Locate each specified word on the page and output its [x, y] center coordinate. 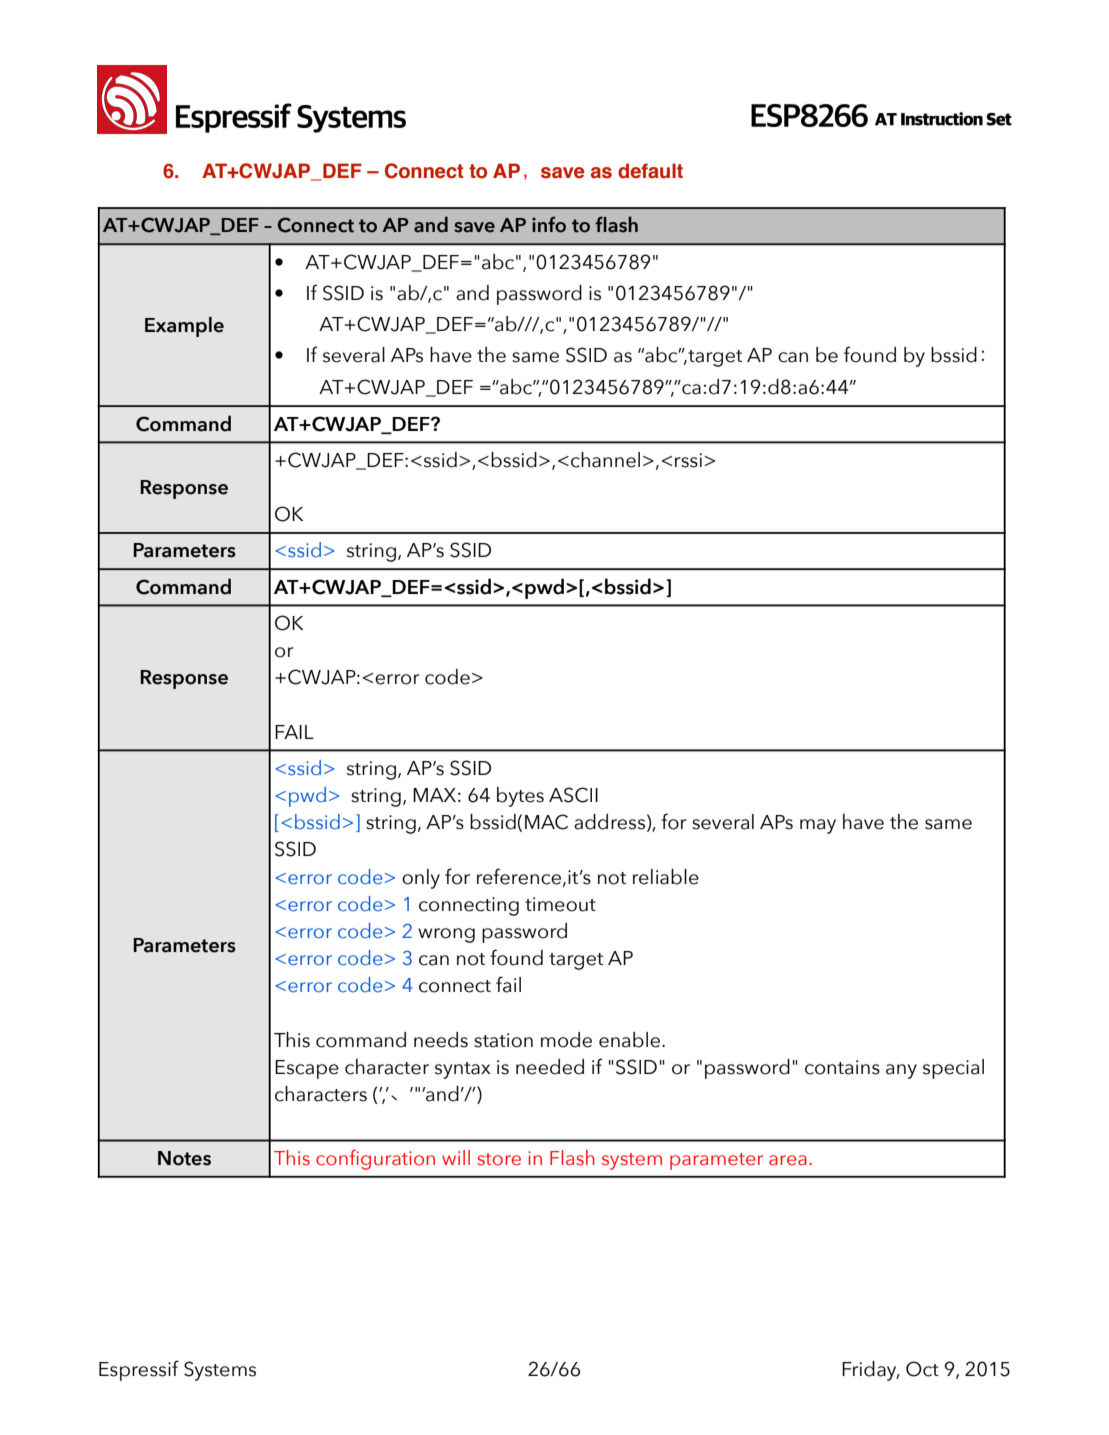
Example [184, 327]
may [818, 826]
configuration [375, 1160]
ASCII [573, 795]
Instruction [942, 119]
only [421, 879]
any [901, 1071]
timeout [560, 904]
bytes [520, 797]
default [650, 171]
